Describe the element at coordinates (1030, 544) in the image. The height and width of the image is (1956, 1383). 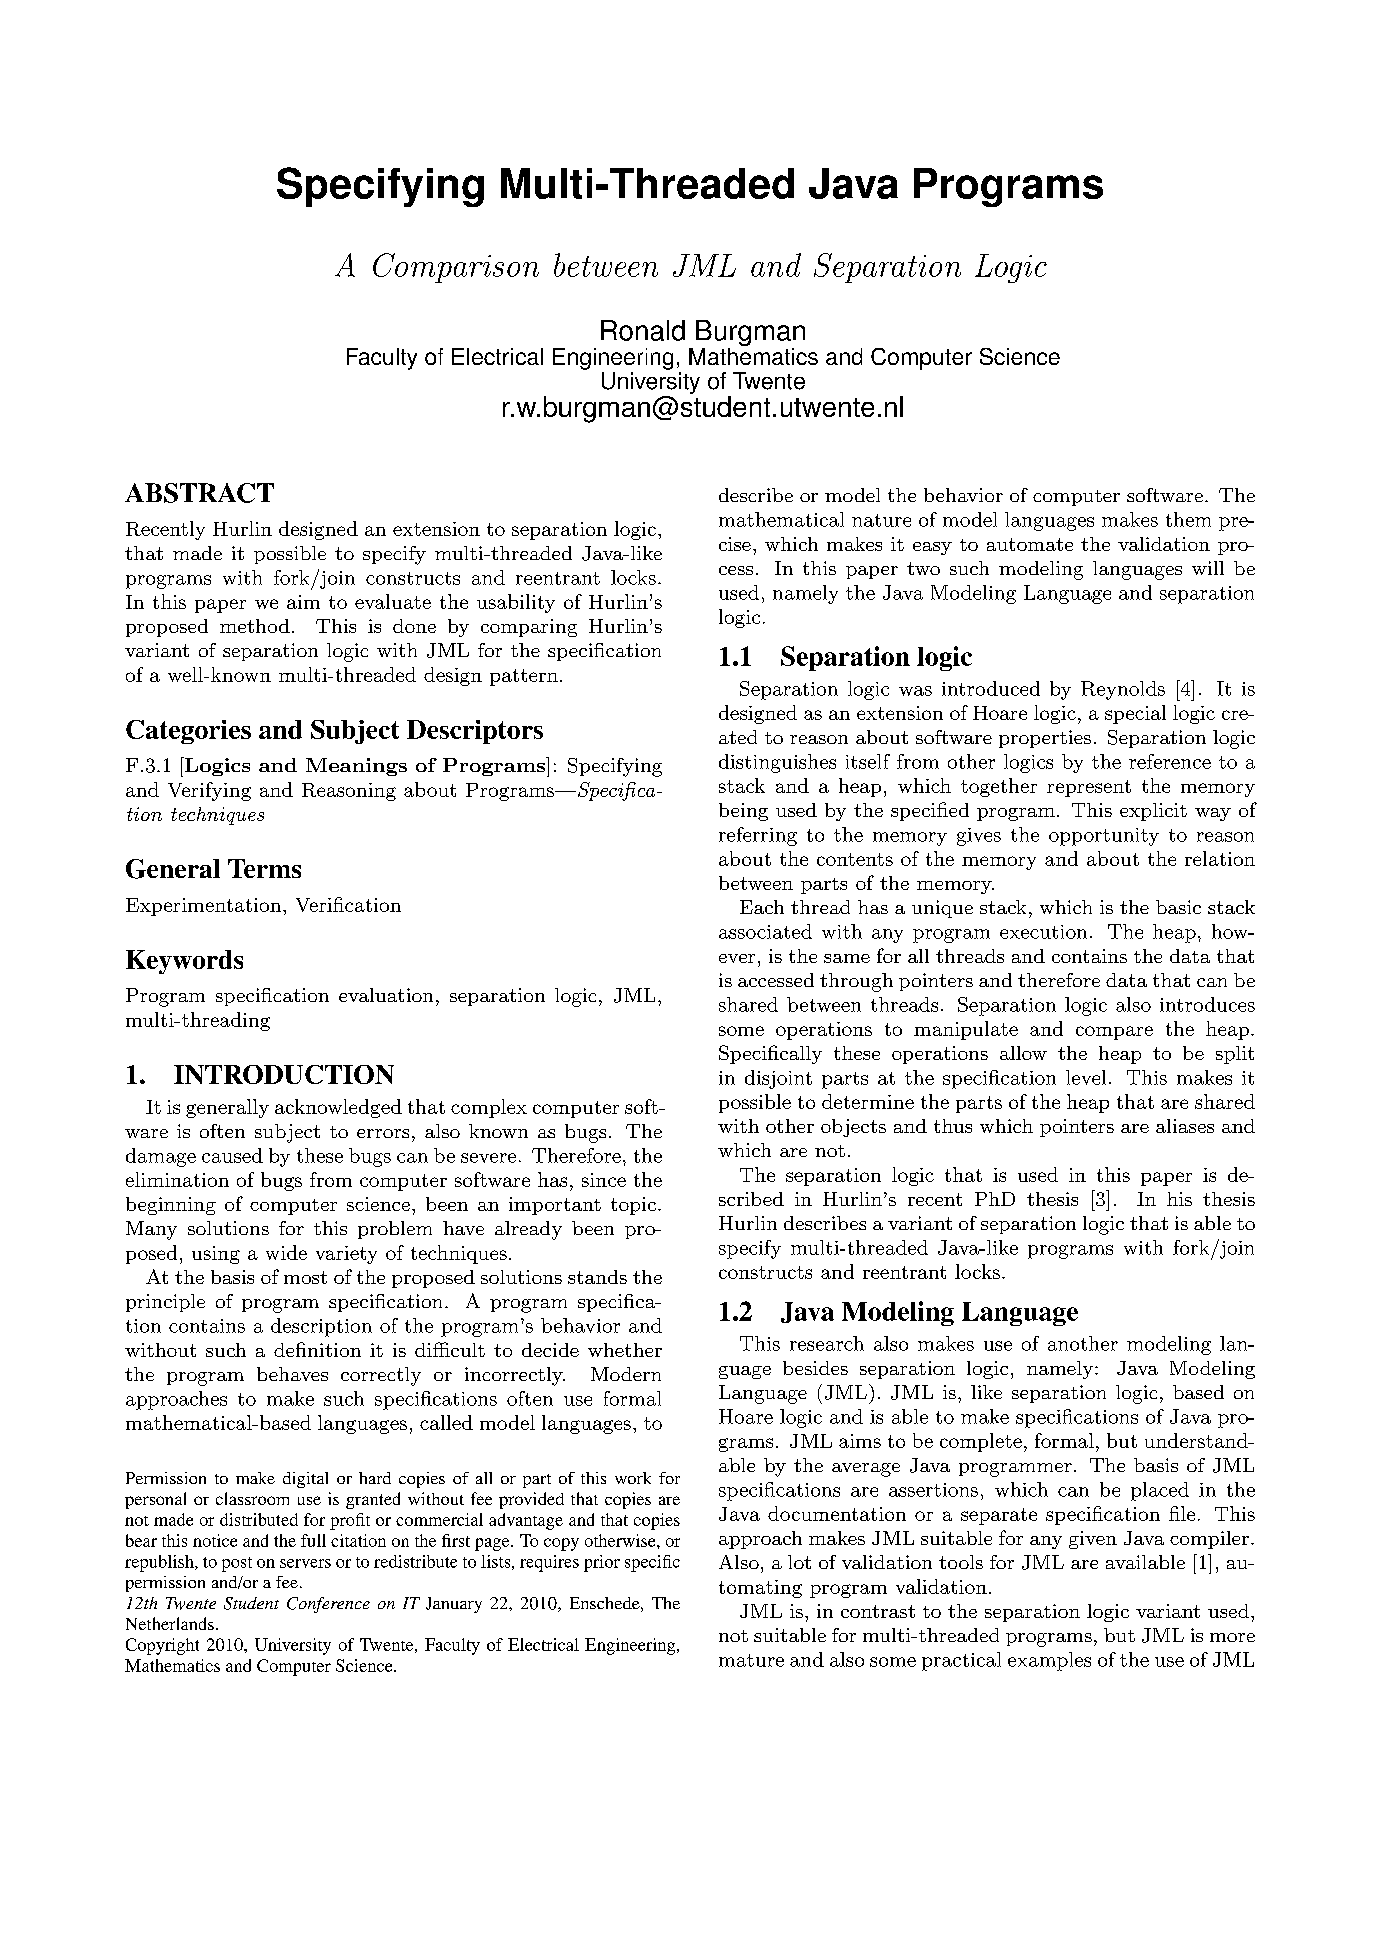
I see `automate` at that location.
